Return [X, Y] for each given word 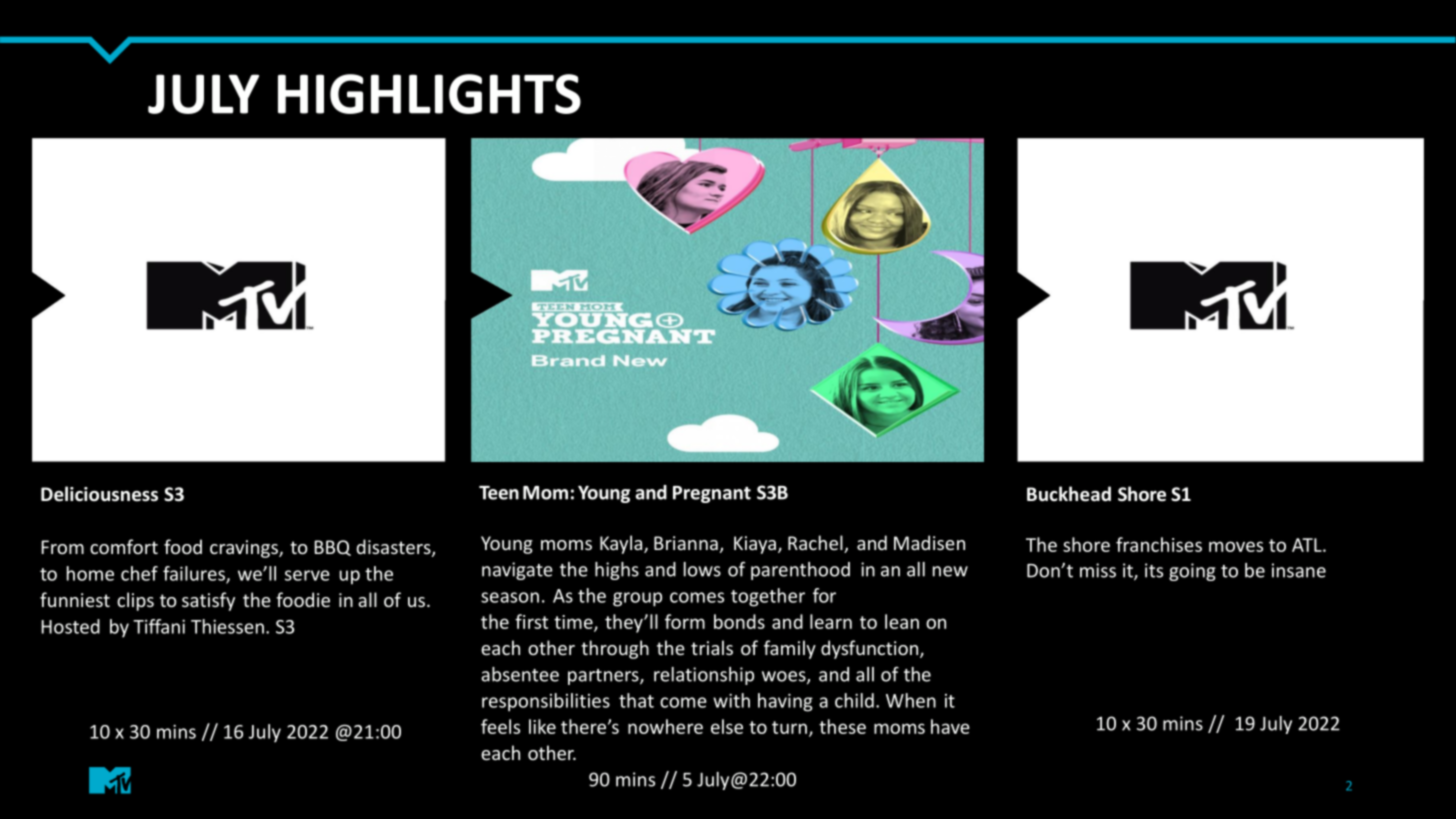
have [950, 726]
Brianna [686, 543]
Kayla [622, 544]
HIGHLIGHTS [429, 94]
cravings [245, 549]
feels [500, 726]
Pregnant [712, 494]
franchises [1159, 544]
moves [1236, 546]
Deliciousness [99, 494]
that [636, 700]
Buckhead [1069, 494]
